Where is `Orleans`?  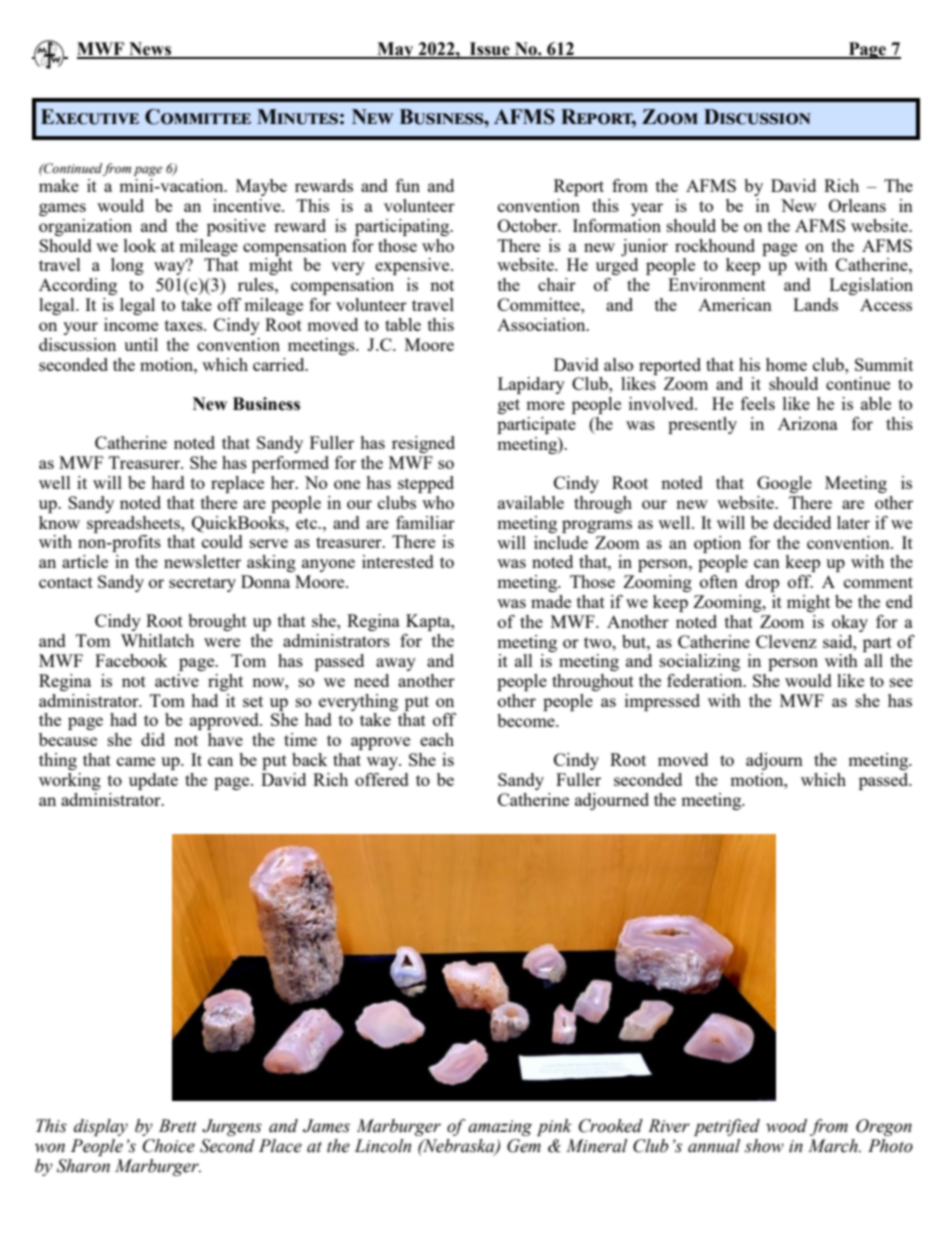 Orleans is located at coordinates (857, 205).
